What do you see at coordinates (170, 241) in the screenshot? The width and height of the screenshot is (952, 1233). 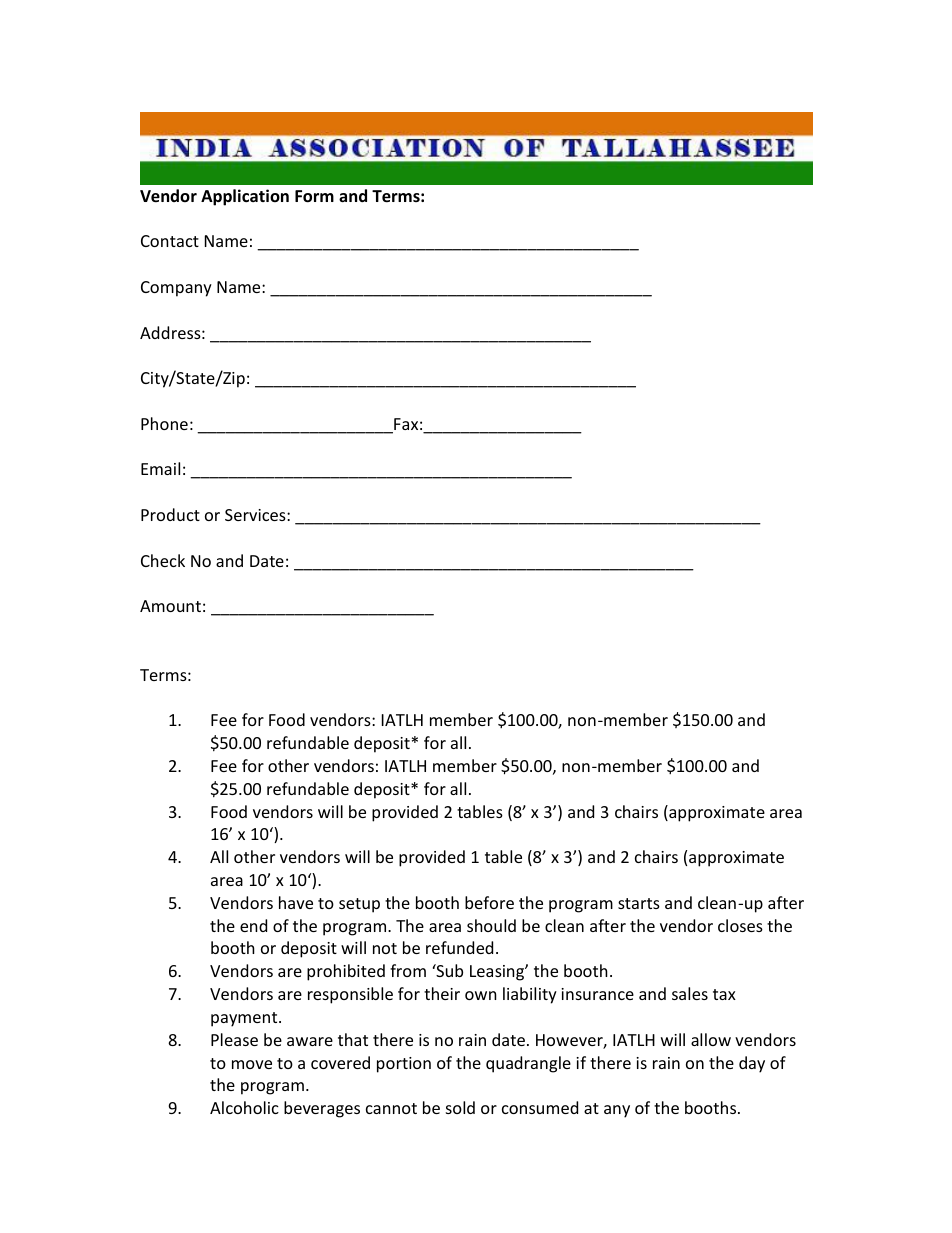 I see `Contact` at bounding box center [170, 241].
